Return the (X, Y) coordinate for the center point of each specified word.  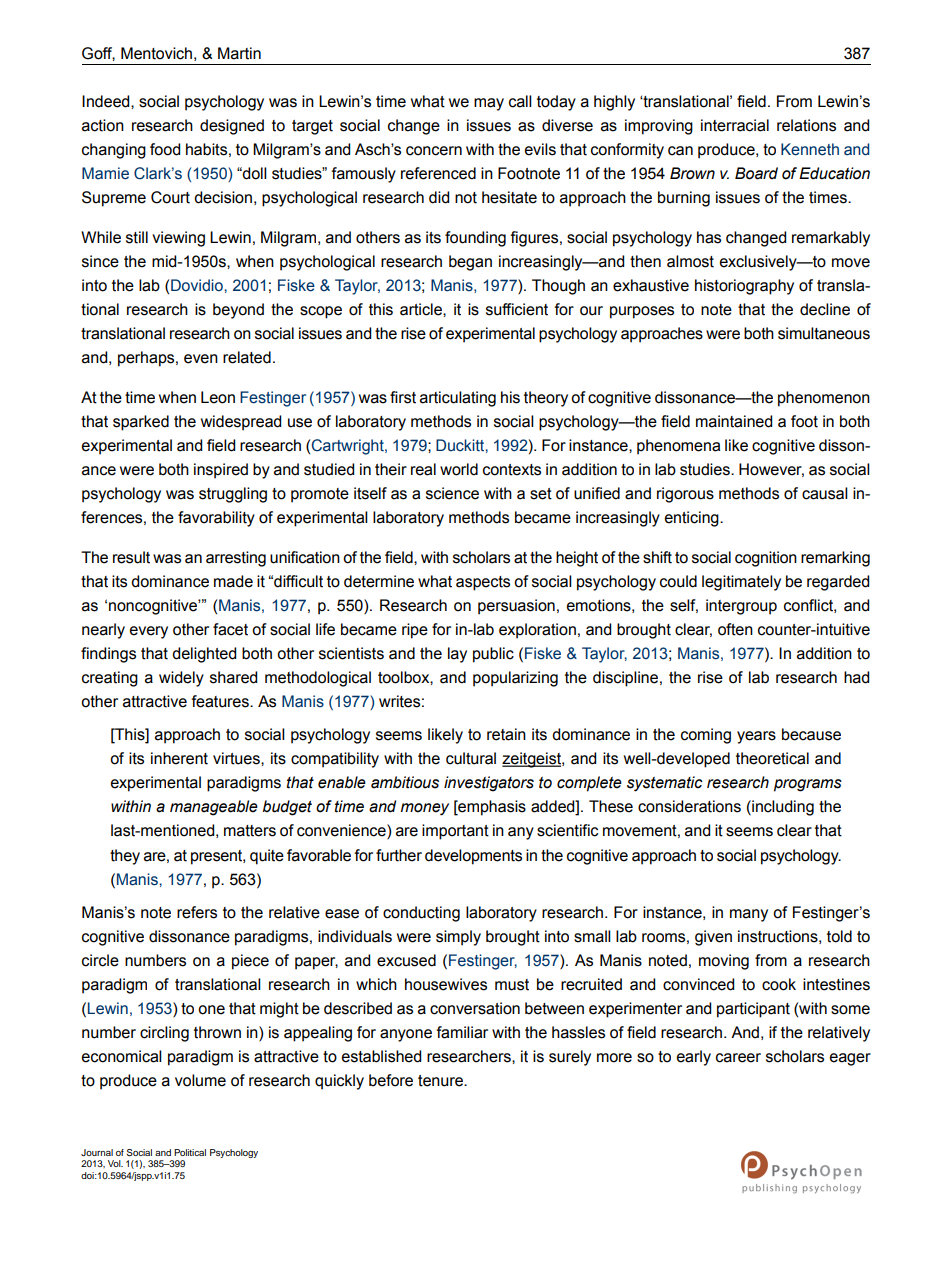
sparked (141, 423)
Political (190, 1152)
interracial (735, 125)
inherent (179, 758)
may (489, 104)
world (459, 469)
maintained (734, 421)
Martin (239, 53)
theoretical (772, 758)
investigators (489, 784)
